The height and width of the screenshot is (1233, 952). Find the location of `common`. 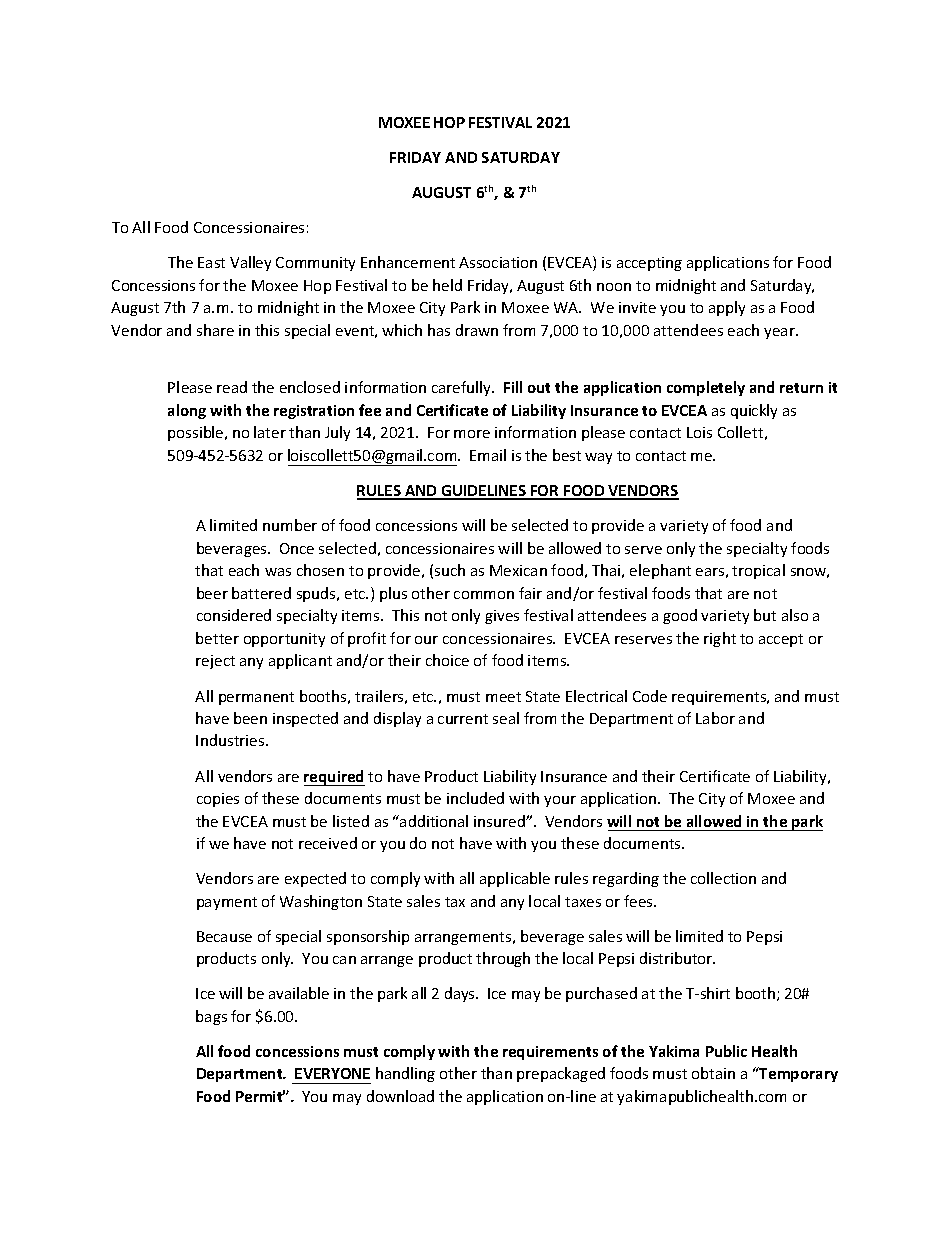

common is located at coordinates (484, 595).
